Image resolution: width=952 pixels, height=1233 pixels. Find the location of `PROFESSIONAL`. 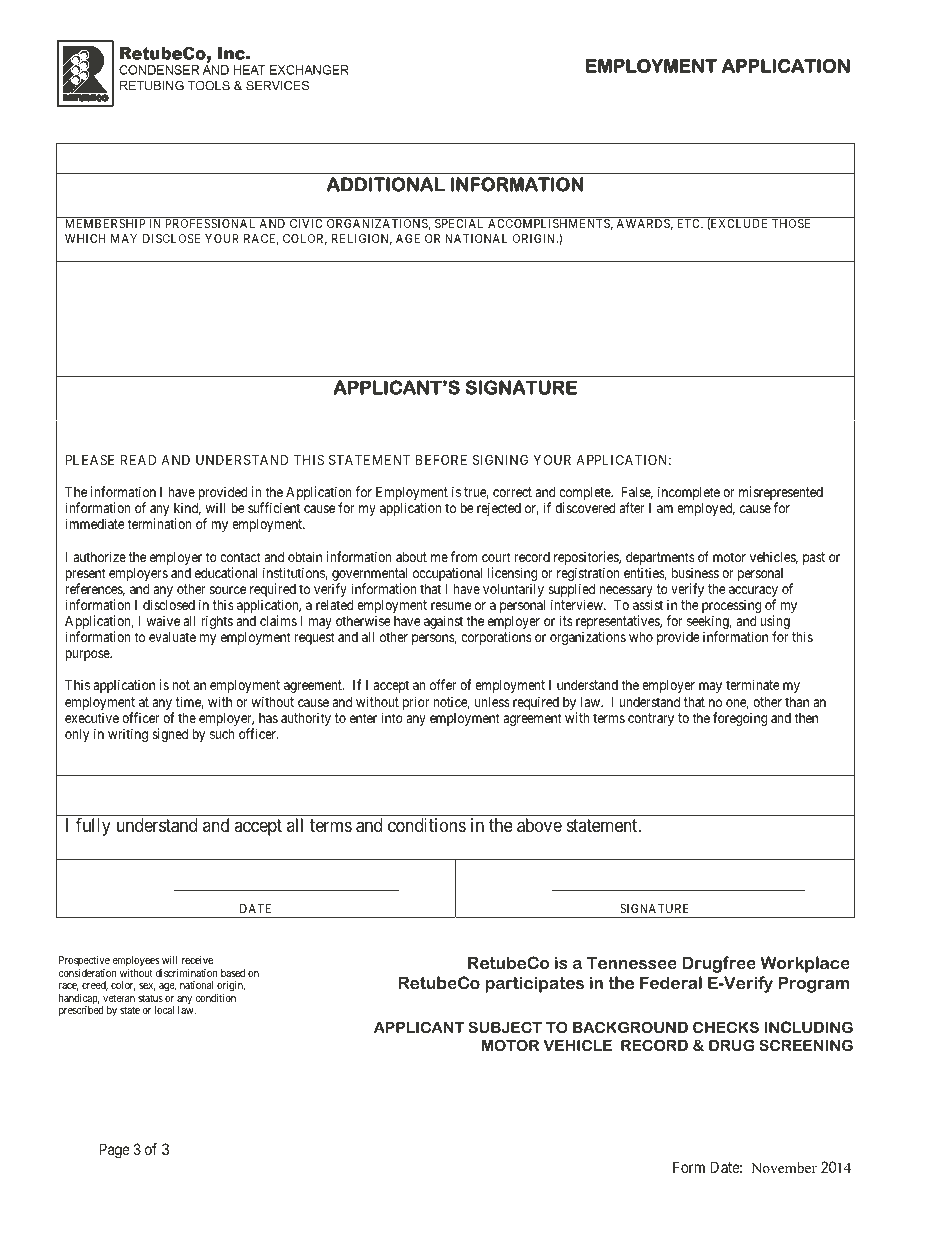

PROFESSIONAL is located at coordinates (210, 223).
